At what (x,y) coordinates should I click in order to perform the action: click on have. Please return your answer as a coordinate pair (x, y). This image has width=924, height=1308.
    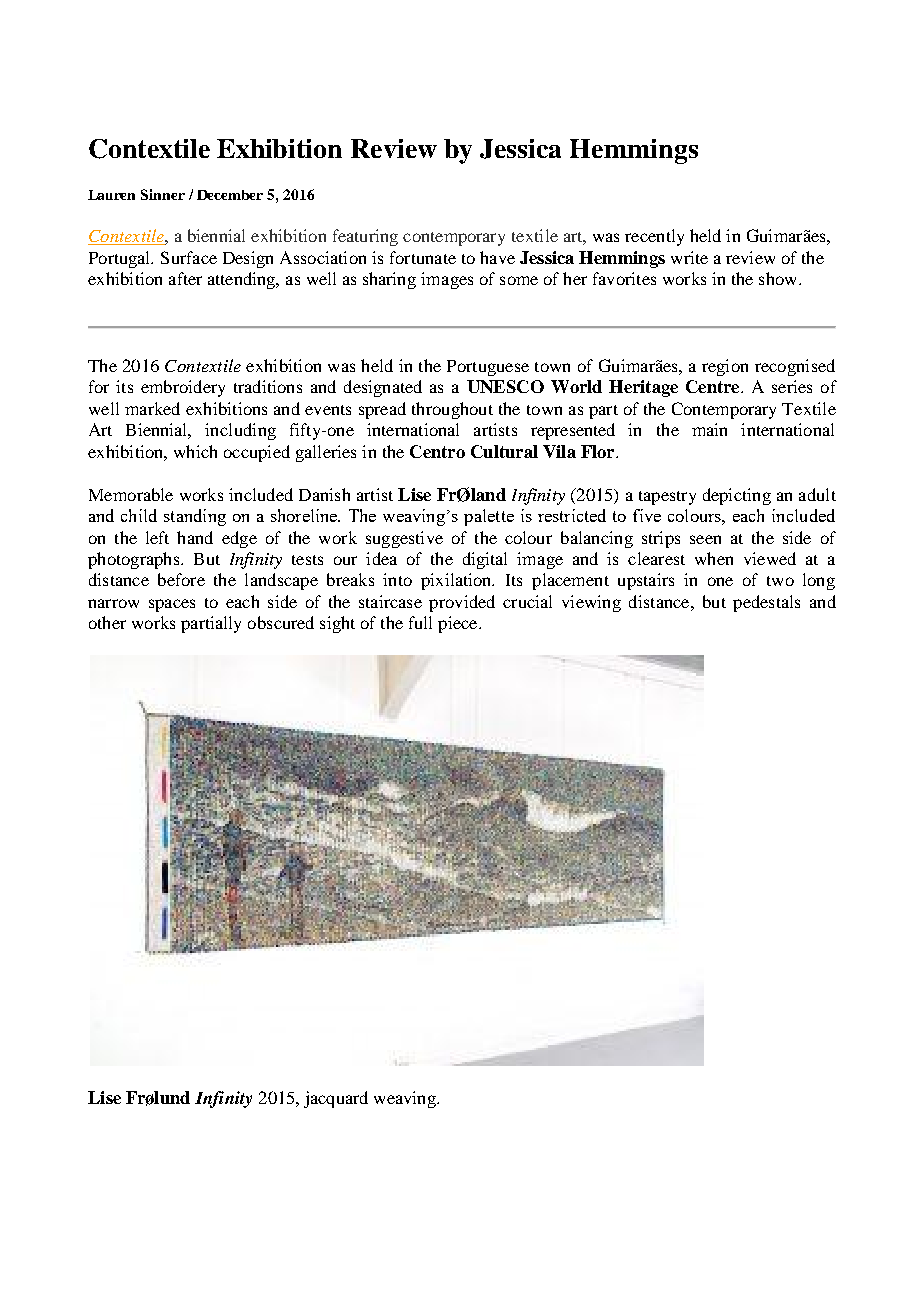
    Looking at the image, I should click on (497, 257).
